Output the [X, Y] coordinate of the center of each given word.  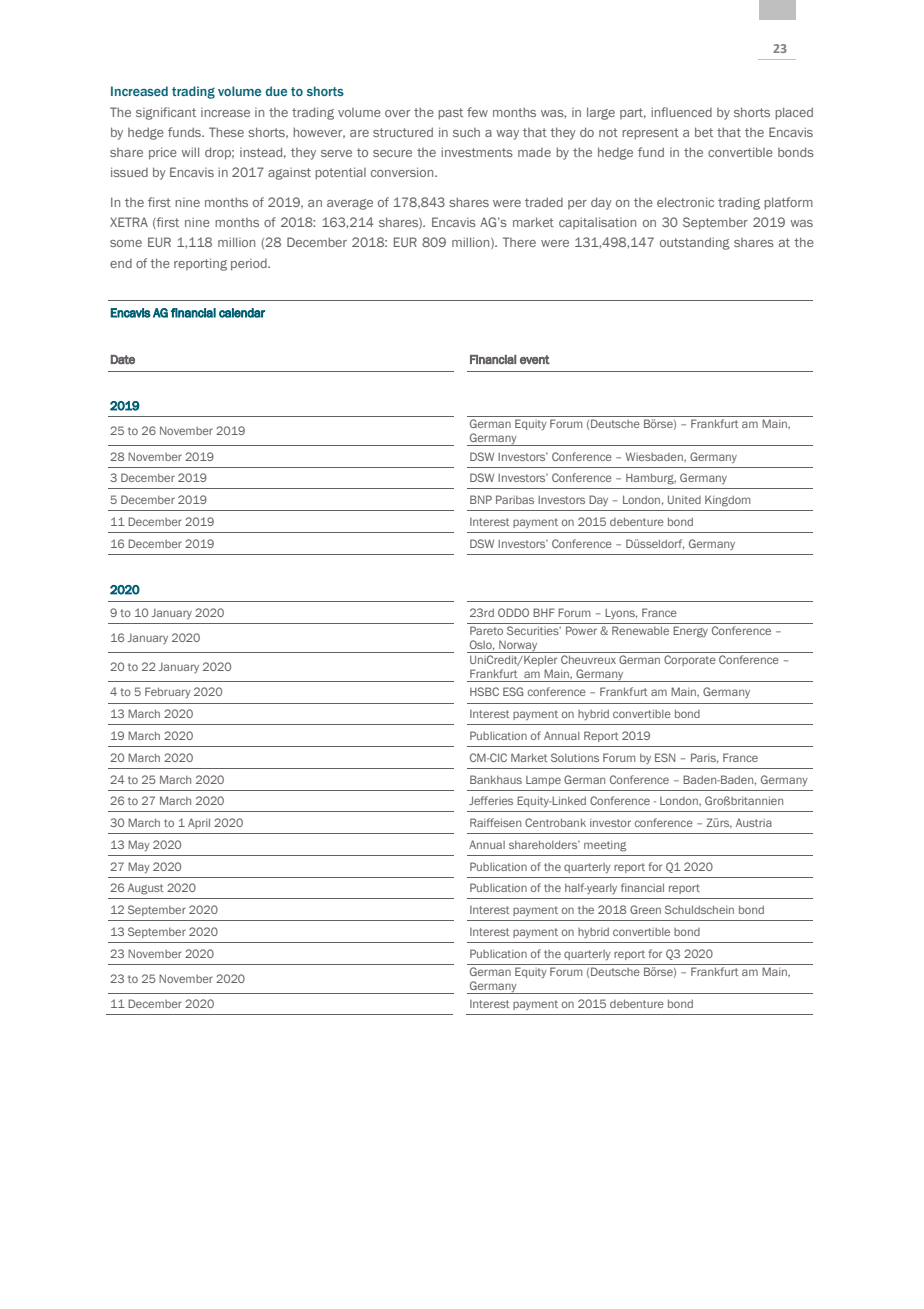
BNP [481, 499]
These [226, 132]
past [450, 114]
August [145, 889]
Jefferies [491, 800]
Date [123, 359]
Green [645, 909]
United [684, 499]
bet [704, 132]
